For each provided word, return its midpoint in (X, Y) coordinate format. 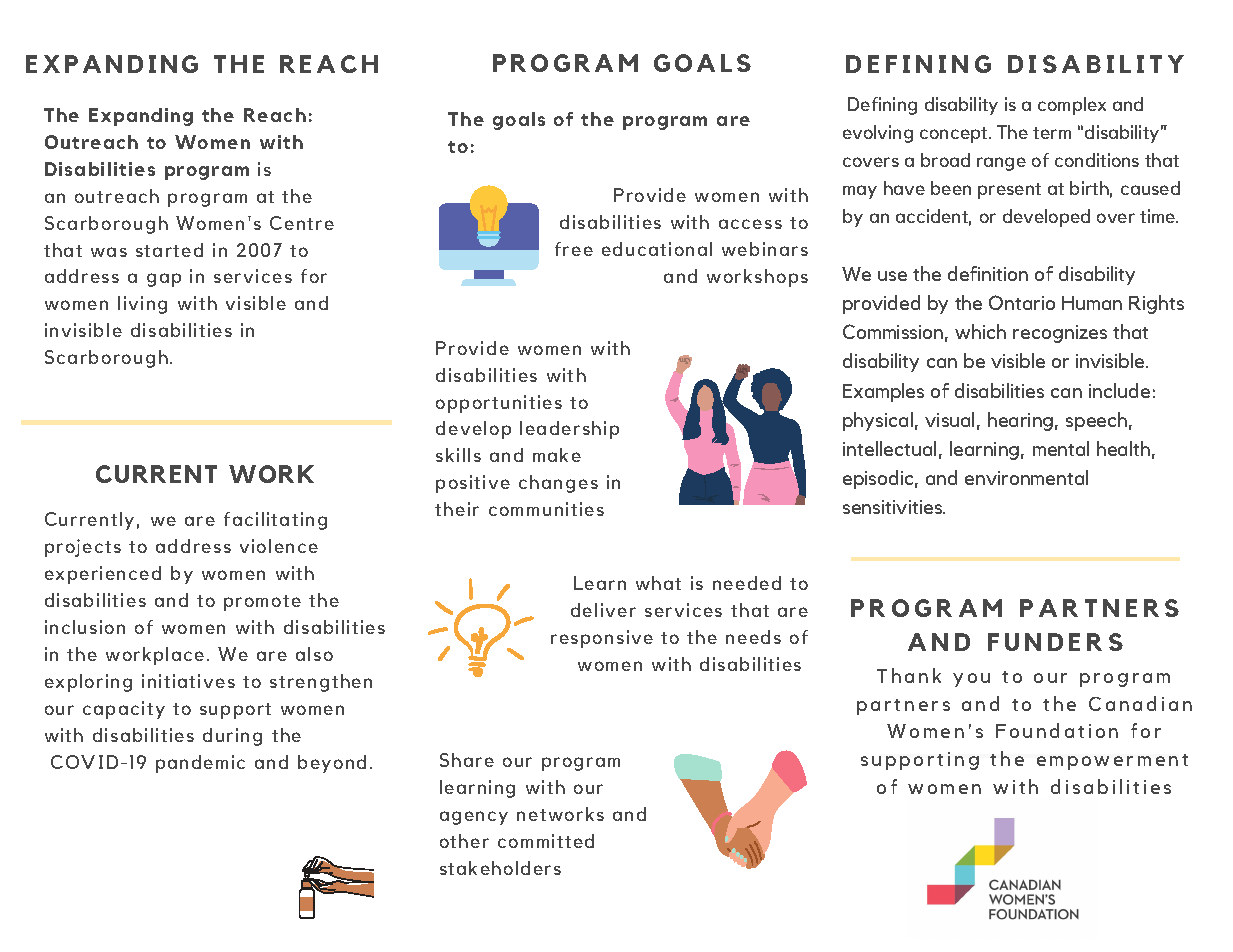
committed (546, 841)
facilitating (275, 521)
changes (558, 484)
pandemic (200, 764)
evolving (878, 134)
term (1052, 133)
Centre (302, 223)
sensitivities (894, 507)
